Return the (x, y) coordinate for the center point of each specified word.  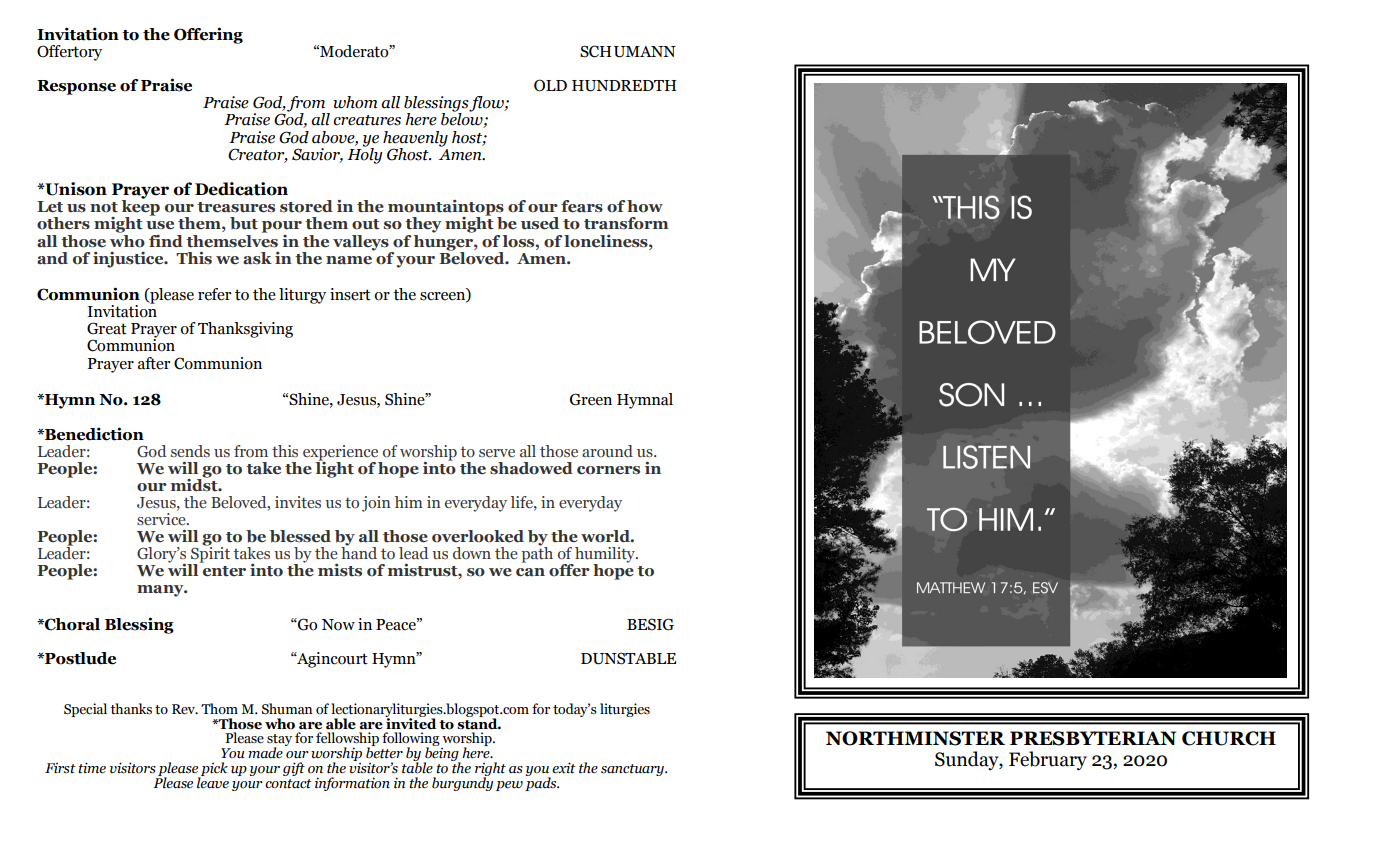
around (607, 451)
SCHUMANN (628, 51)
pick (213, 770)
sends (190, 451)
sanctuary (633, 770)
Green (591, 399)
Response (76, 87)
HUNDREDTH (624, 86)
